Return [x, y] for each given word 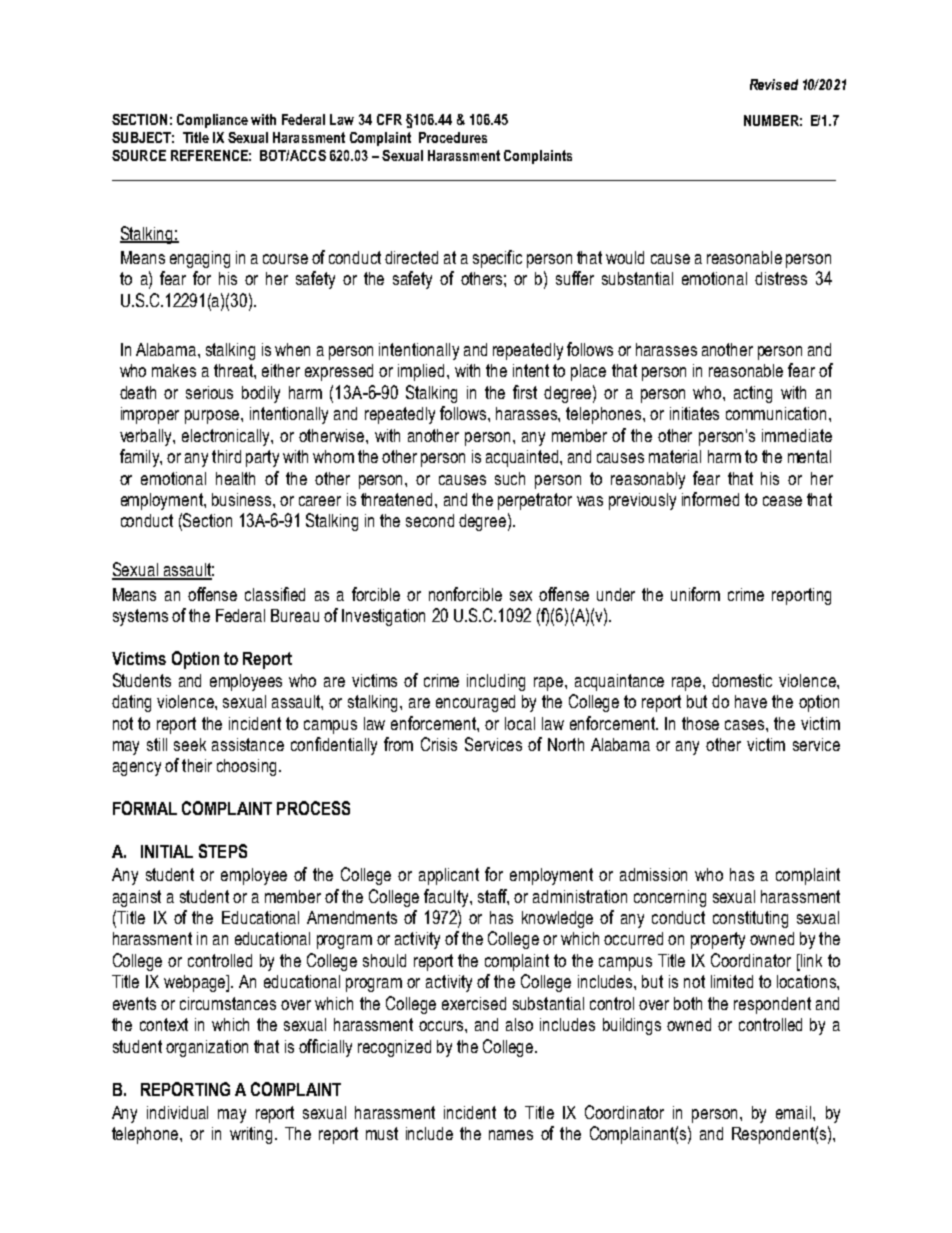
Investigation [383, 617]
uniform [695, 594]
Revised [774, 84]
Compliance [212, 121]
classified [275, 594]
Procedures [453, 137]
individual [177, 1112]
